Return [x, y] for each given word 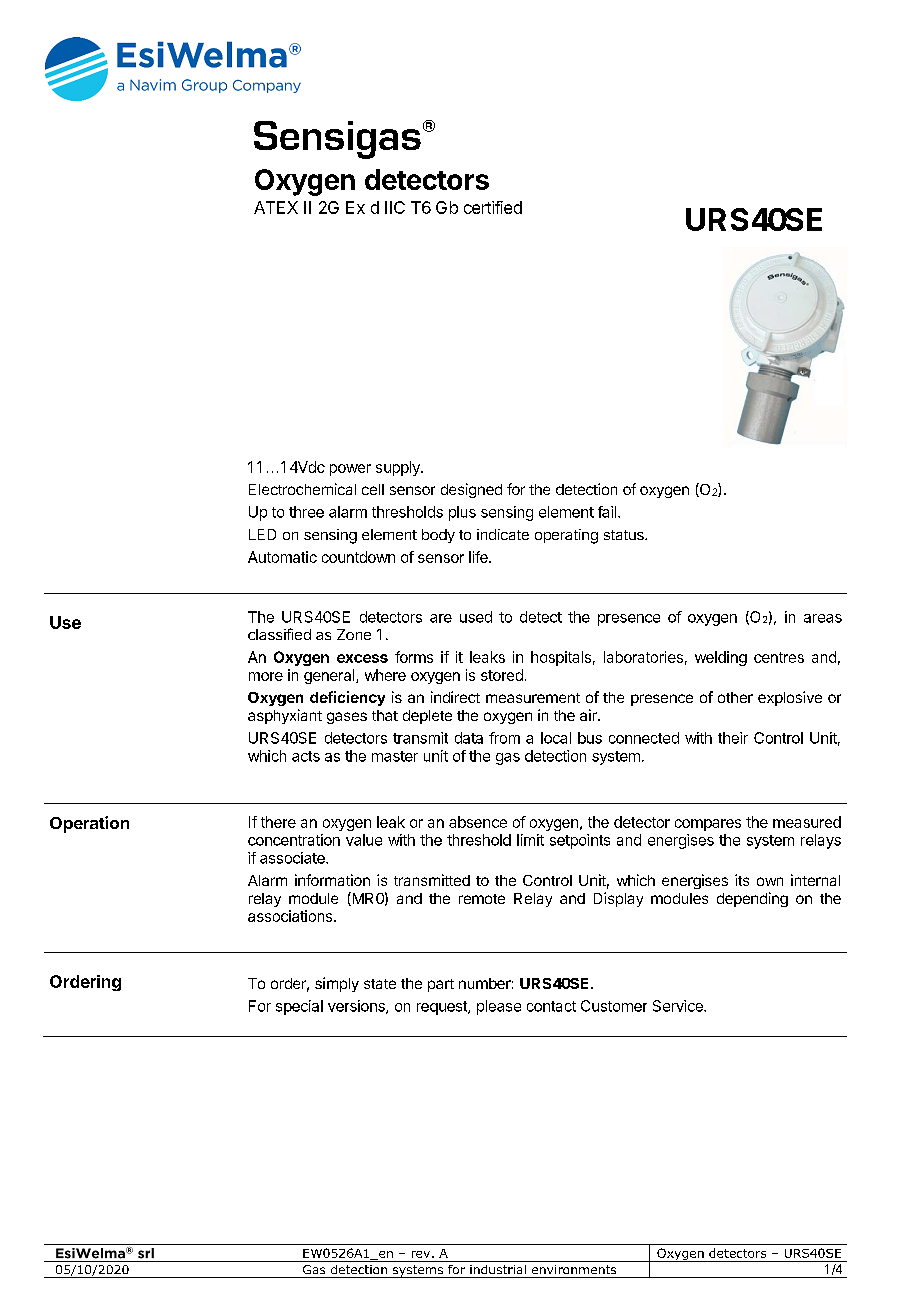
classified [279, 634]
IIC [395, 207]
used [476, 617]
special [299, 1007]
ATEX [276, 207]
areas [823, 618]
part [441, 985]
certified [493, 207]
